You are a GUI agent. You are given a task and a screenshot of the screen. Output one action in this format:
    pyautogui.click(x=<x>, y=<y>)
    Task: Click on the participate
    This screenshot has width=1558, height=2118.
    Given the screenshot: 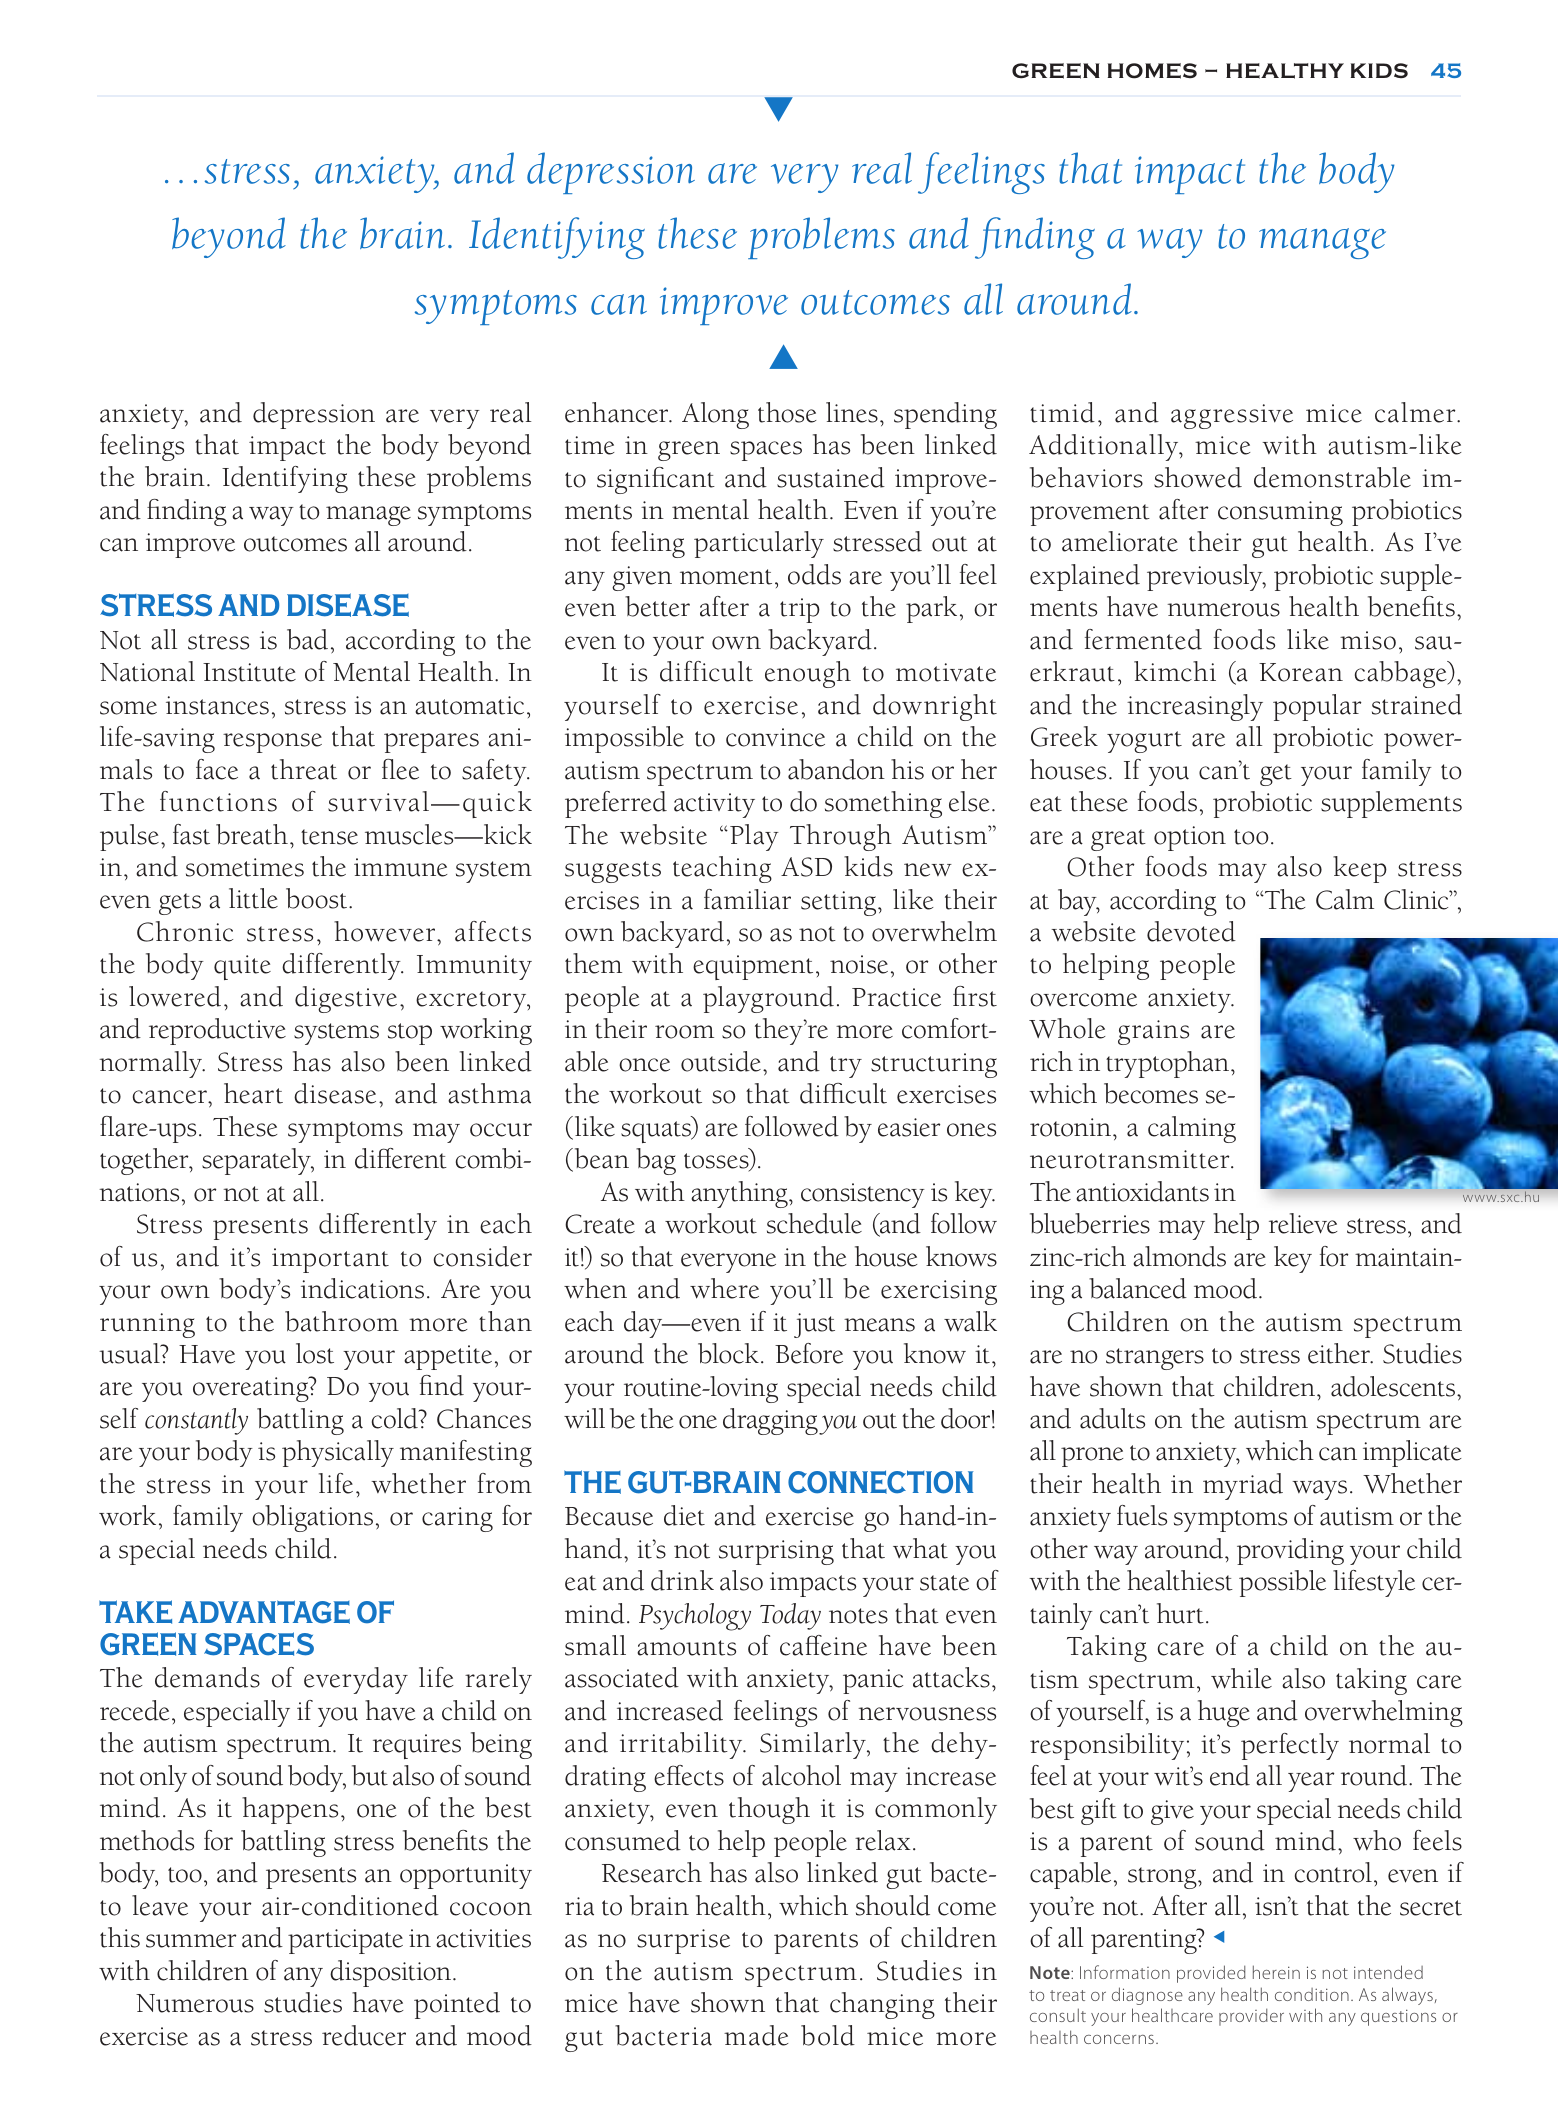 What is the action you would take?
    pyautogui.click(x=345, y=1941)
